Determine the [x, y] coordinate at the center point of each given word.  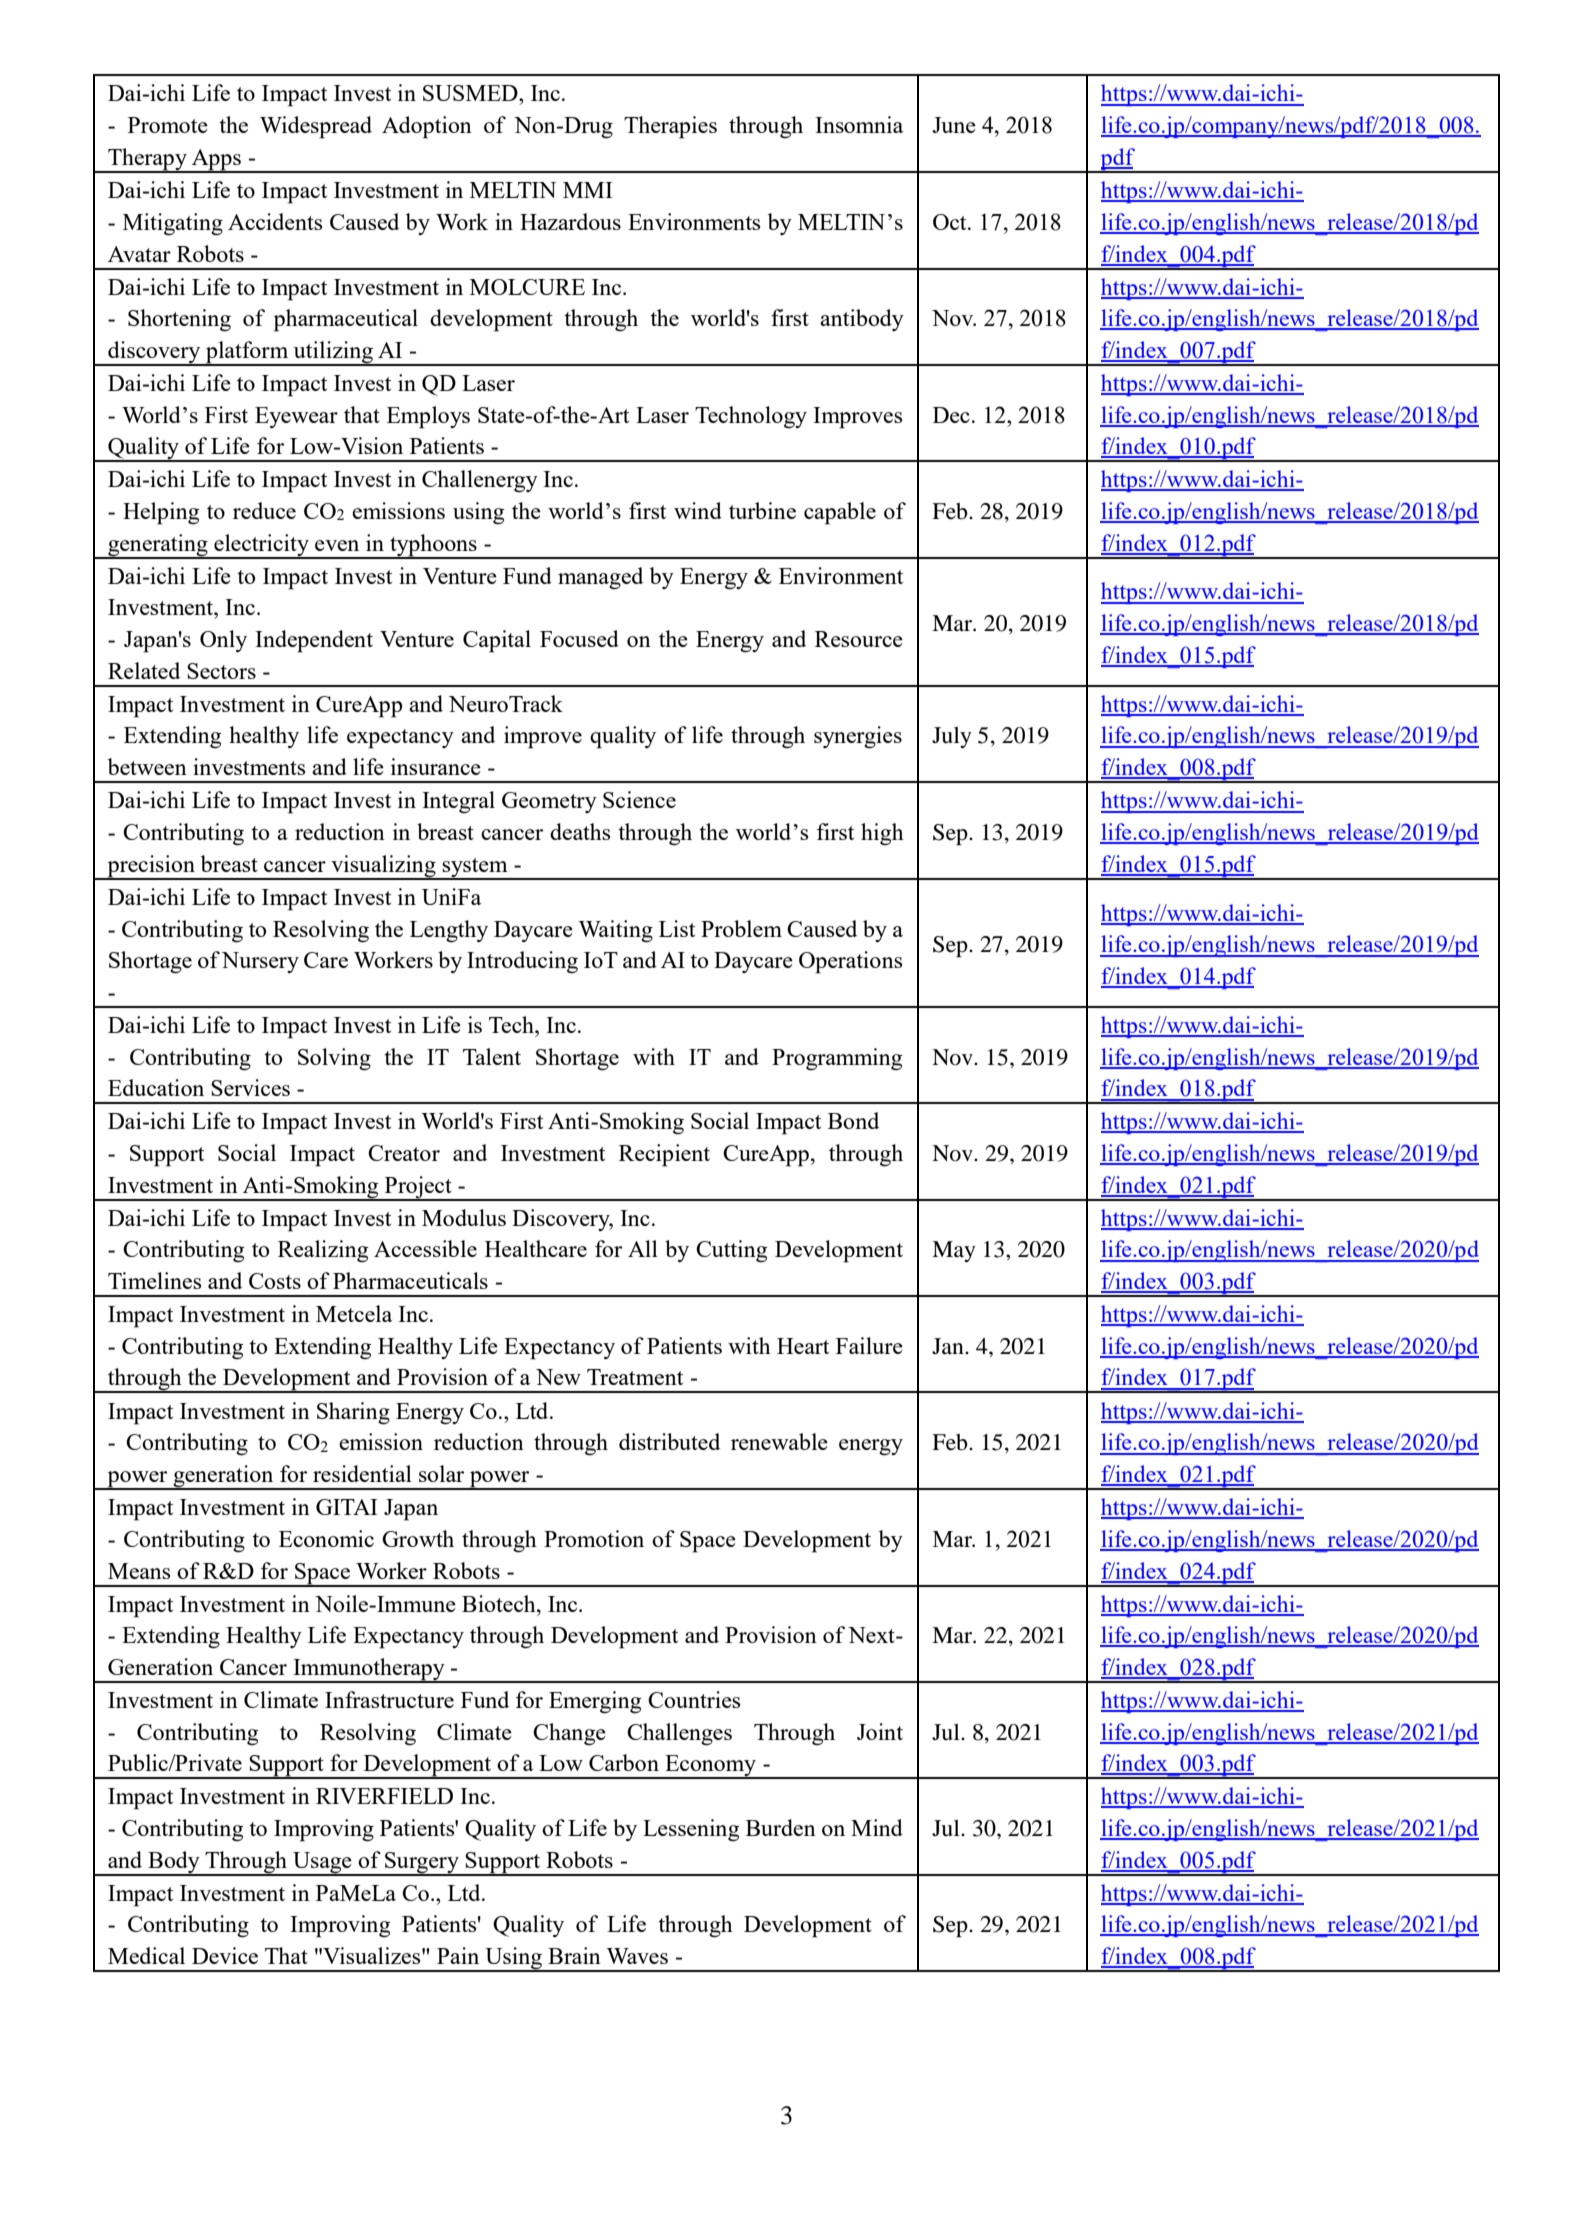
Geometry [549, 802]
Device [225, 1955]
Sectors [221, 671]
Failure [869, 1345]
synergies [858, 737]
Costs [275, 1281]
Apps [216, 160]
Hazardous [570, 221]
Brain [574, 1955]
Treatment [635, 1377]
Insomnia [859, 124]
